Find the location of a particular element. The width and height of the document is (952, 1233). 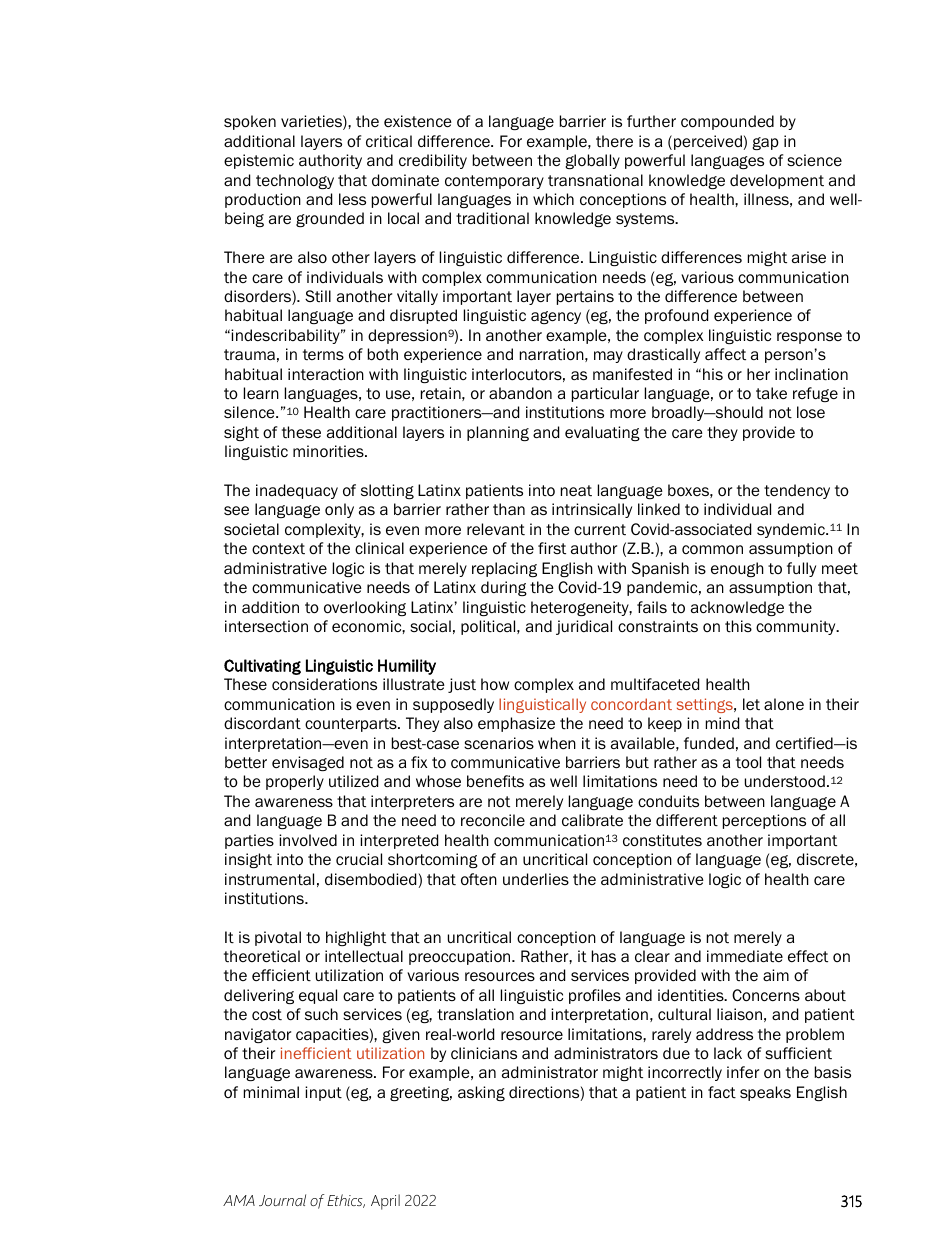

first is located at coordinates (552, 548).
